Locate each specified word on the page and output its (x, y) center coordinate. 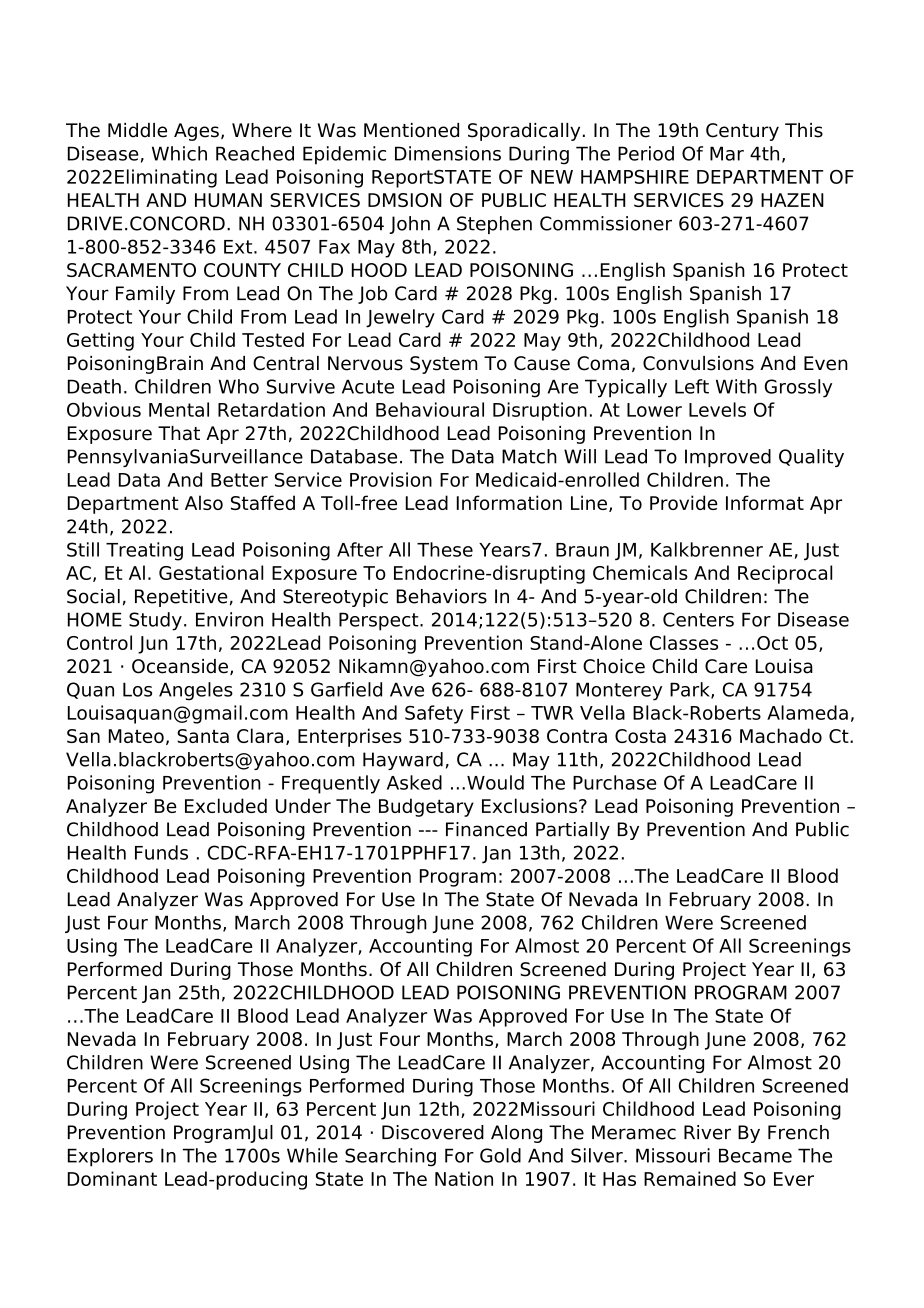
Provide (684, 502)
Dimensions (448, 153)
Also (204, 502)
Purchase (614, 782)
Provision (391, 479)
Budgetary (426, 807)
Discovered (433, 1132)
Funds (161, 852)
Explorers (110, 1157)
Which (179, 153)
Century (742, 132)
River (707, 1132)
